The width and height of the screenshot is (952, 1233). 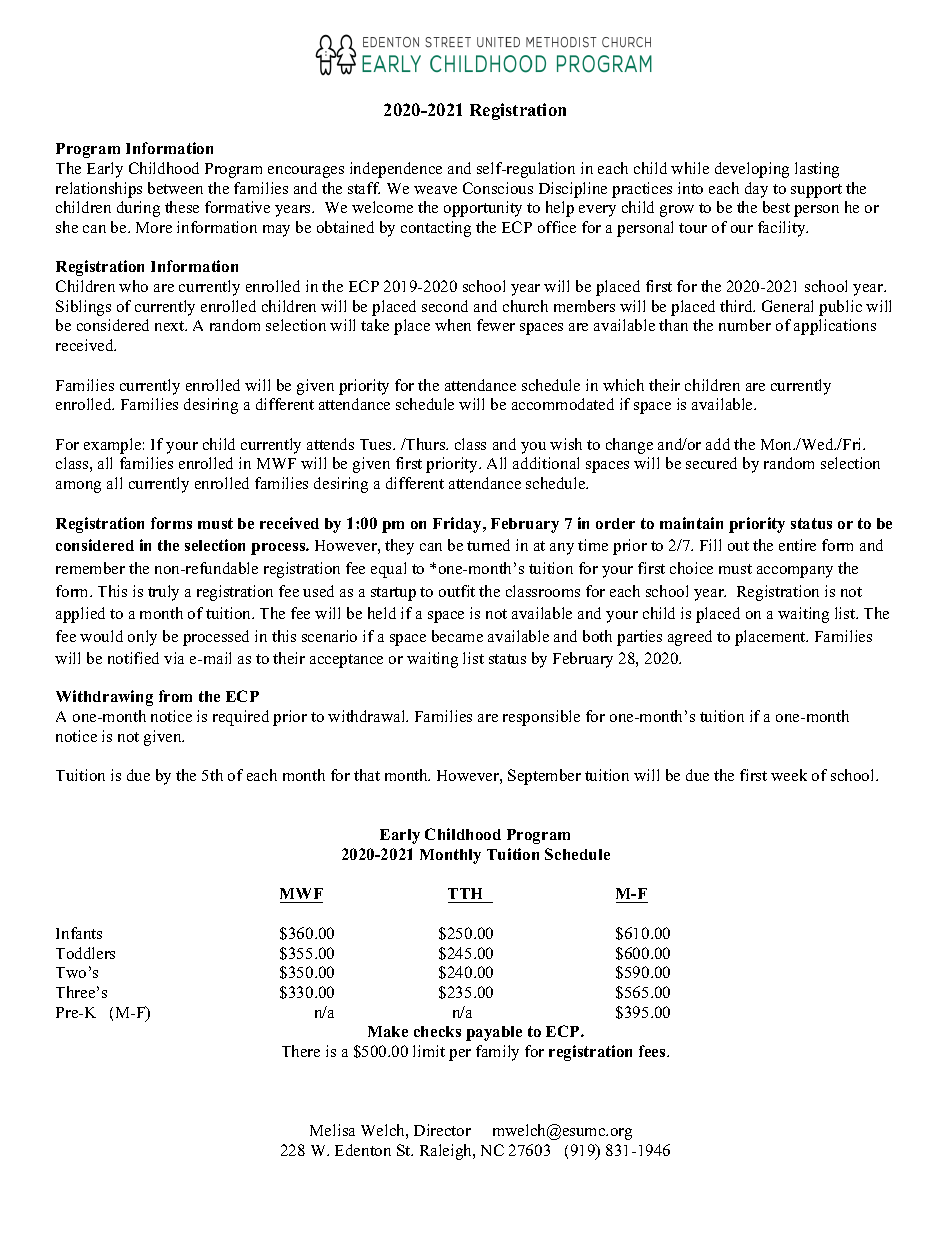 I want to click on Melisa, so click(x=332, y=1130).
